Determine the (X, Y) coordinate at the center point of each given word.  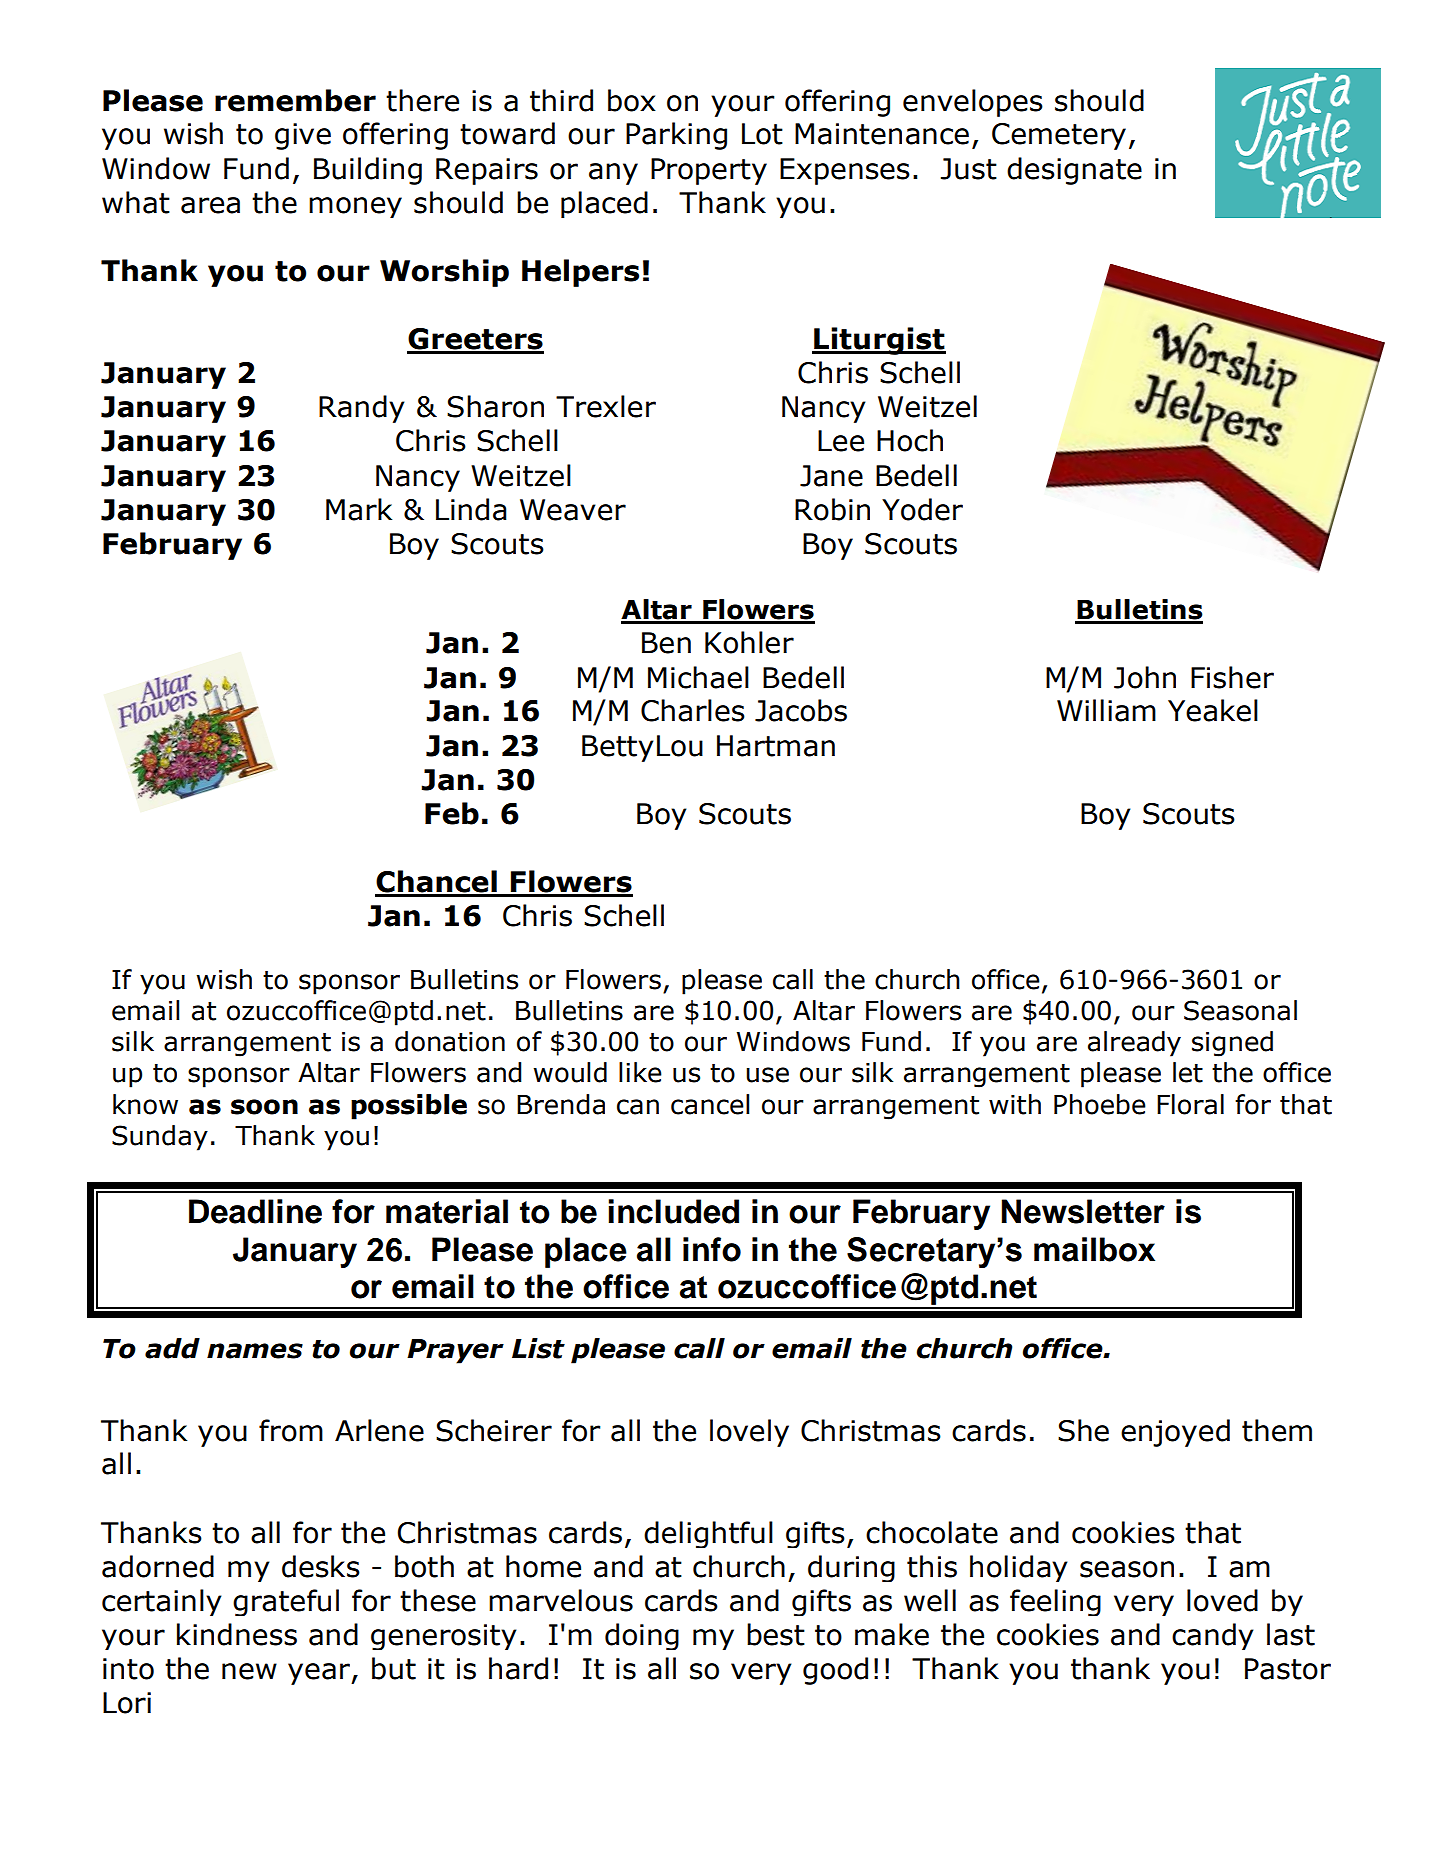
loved (1222, 1600)
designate (1074, 171)
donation (450, 1041)
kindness (237, 1634)
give (303, 136)
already (1134, 1044)
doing (642, 1636)
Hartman (776, 746)
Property (709, 171)
